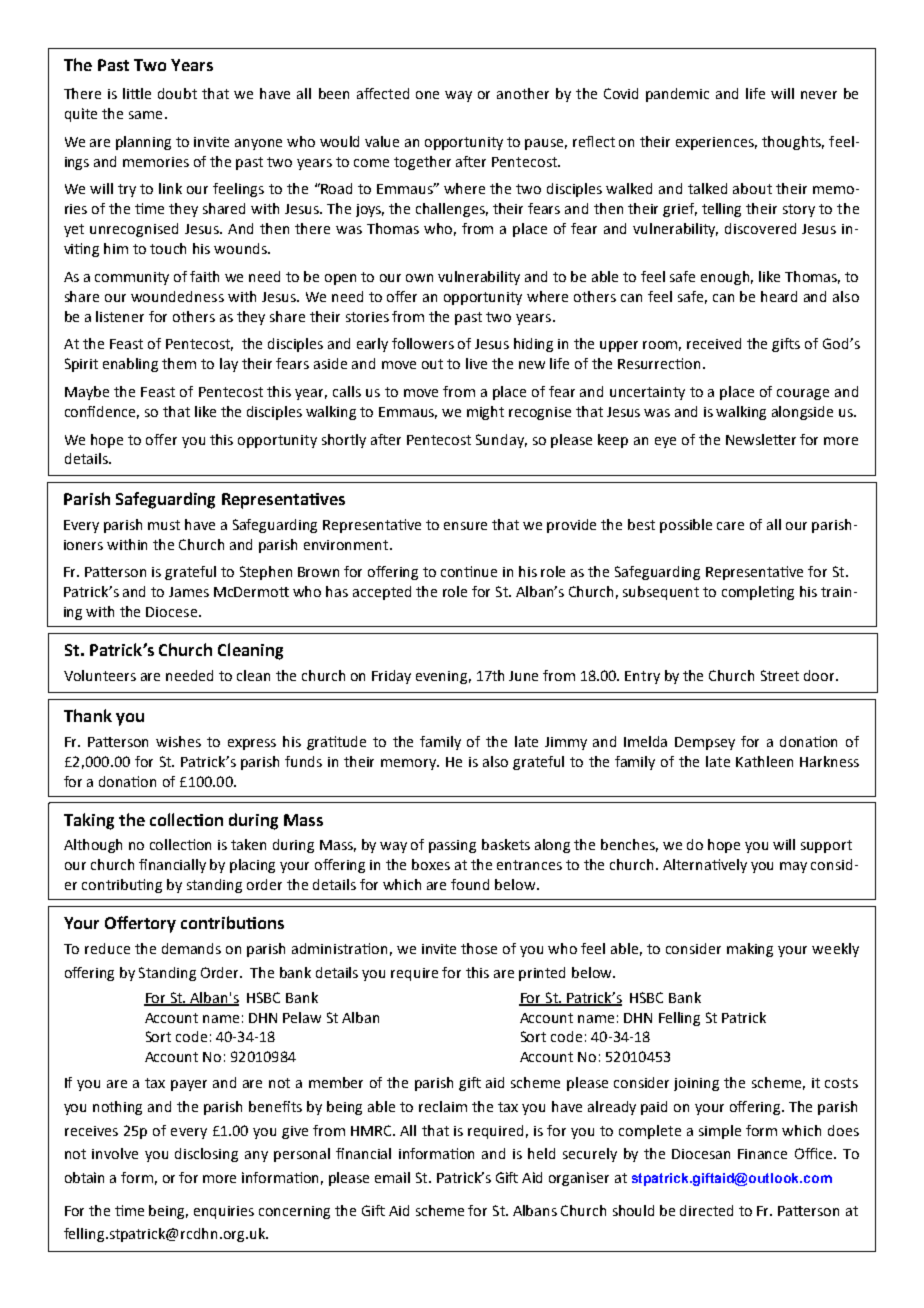 The width and height of the document is (924, 1308). I want to click on Diocese, so click(173, 612).
